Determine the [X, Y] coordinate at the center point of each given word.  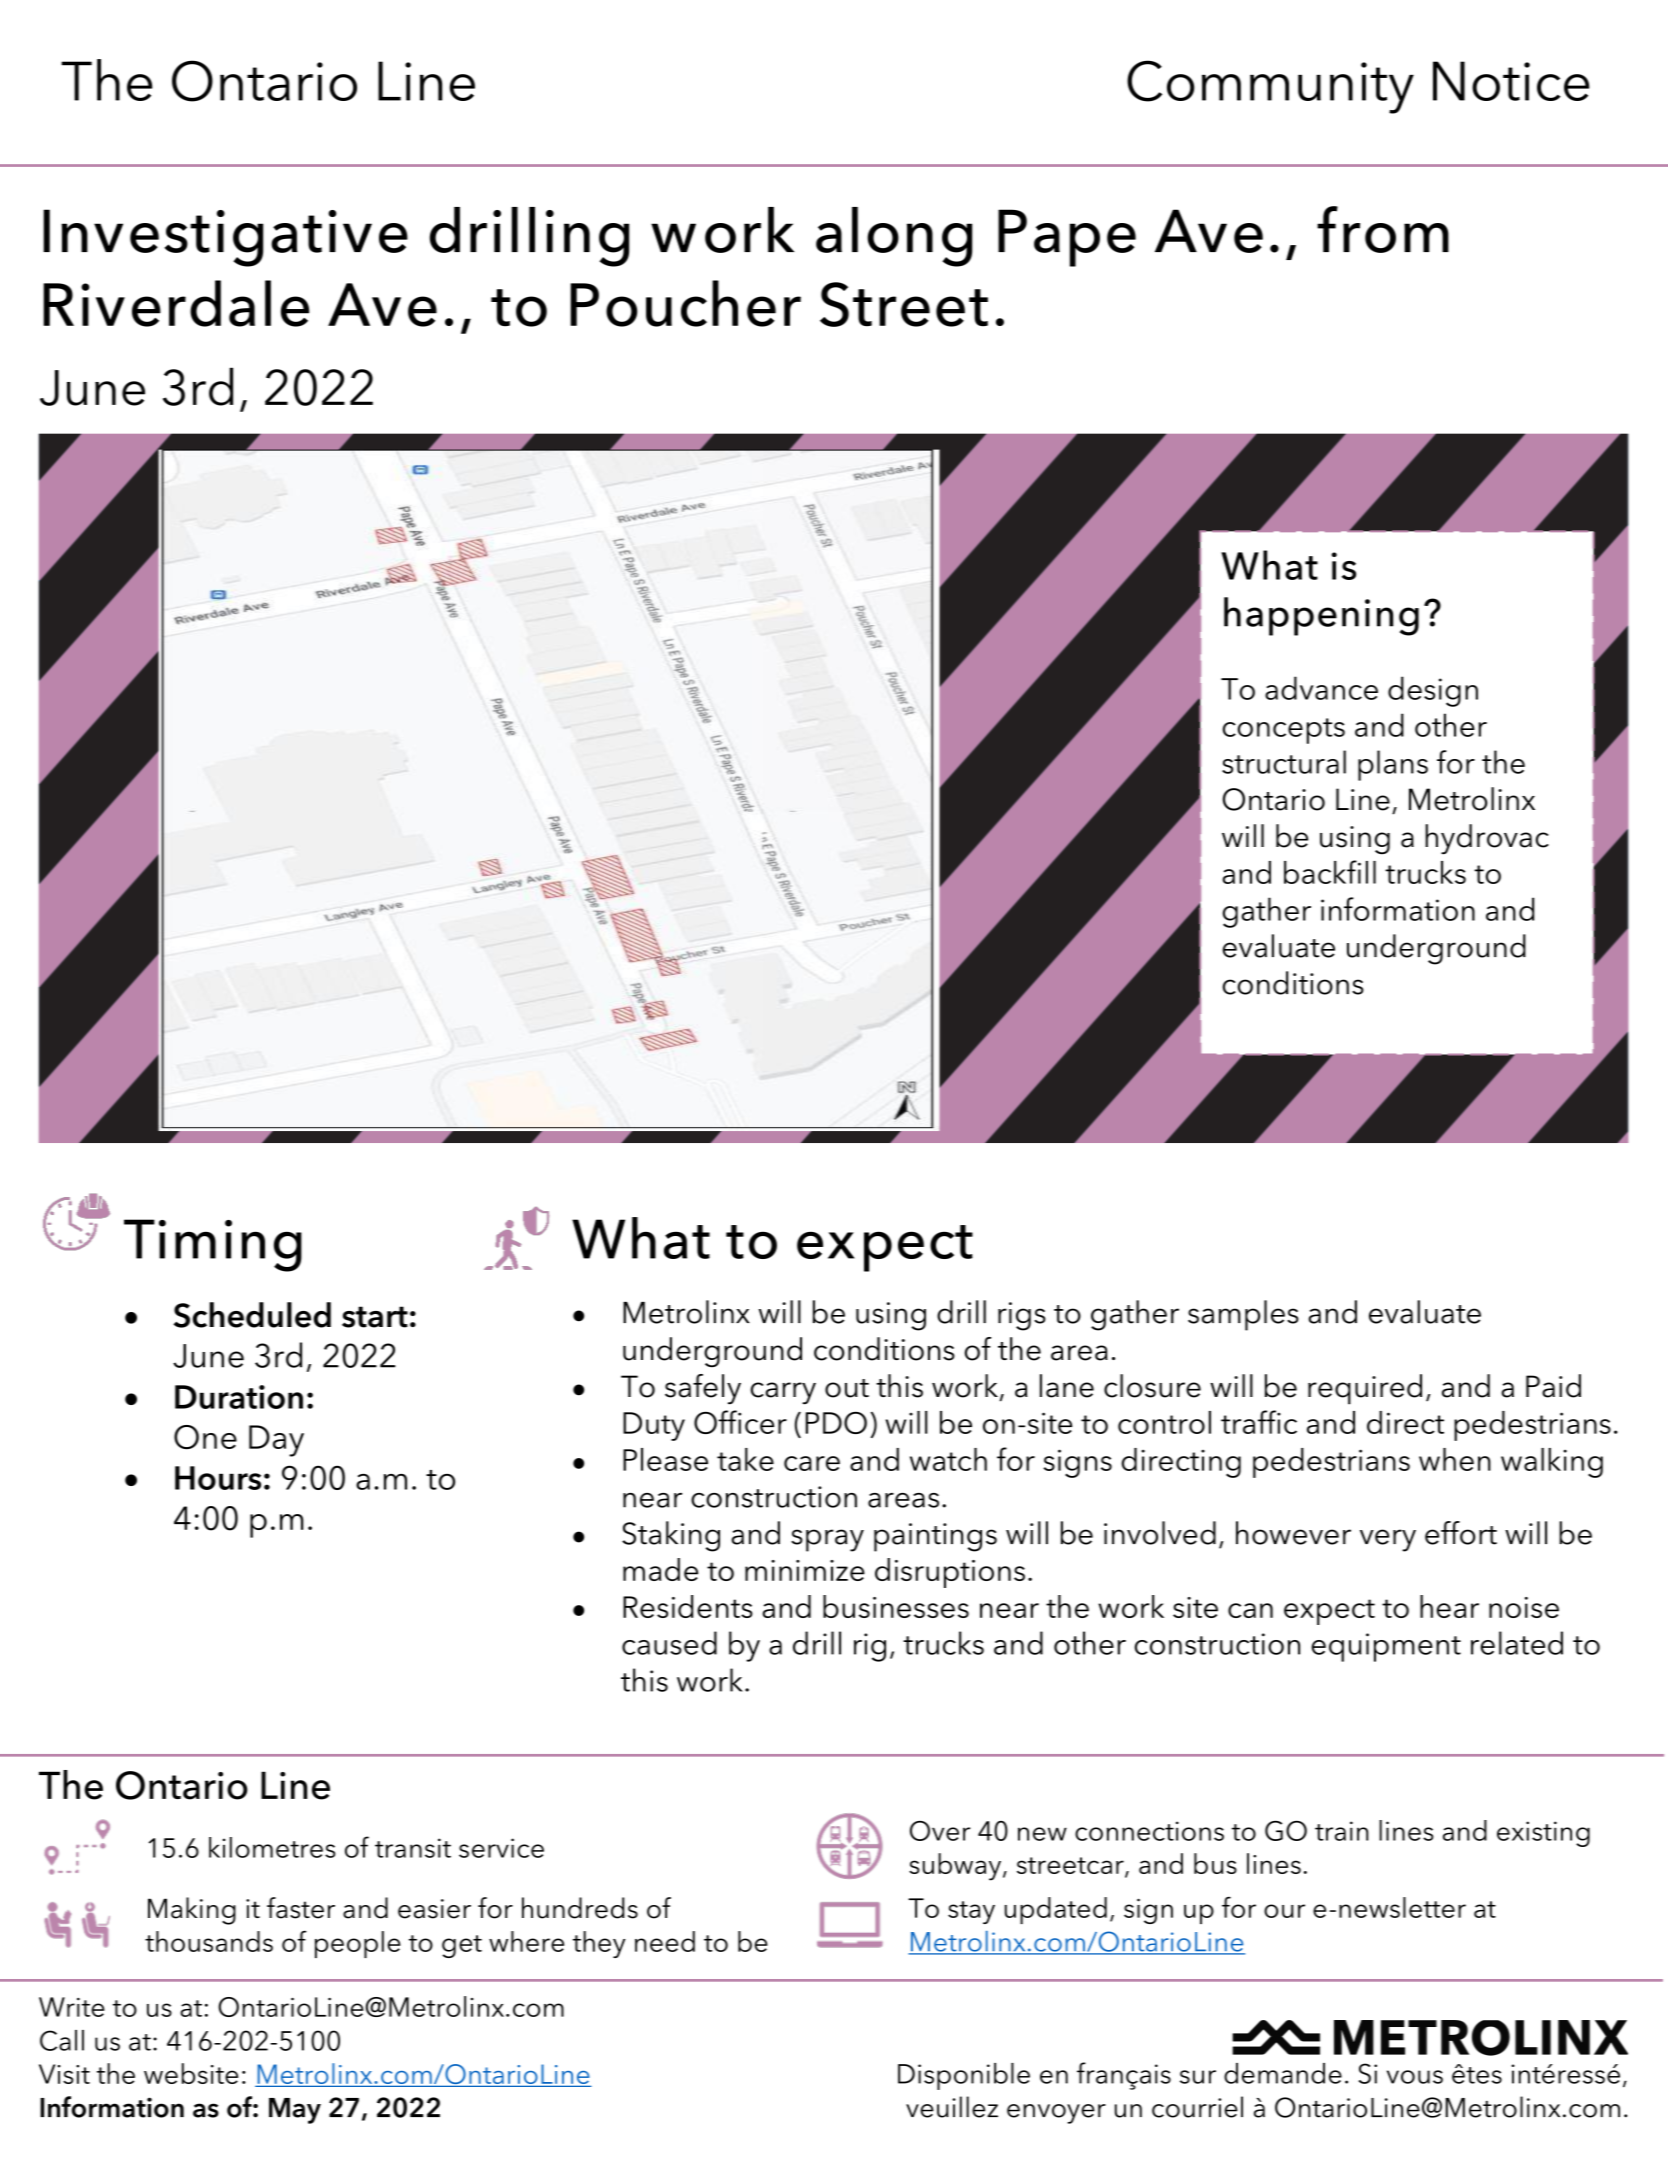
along [894, 237]
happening [1321, 616]
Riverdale [176, 303]
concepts [1284, 731]
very [1388, 1540]
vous [1415, 2077]
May [295, 2111]
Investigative [225, 238]
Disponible [964, 2076]
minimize [805, 1570]
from [1383, 229]
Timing [213, 1245]
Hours [218, 1478]
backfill [1330, 872]
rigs [1022, 1316]
